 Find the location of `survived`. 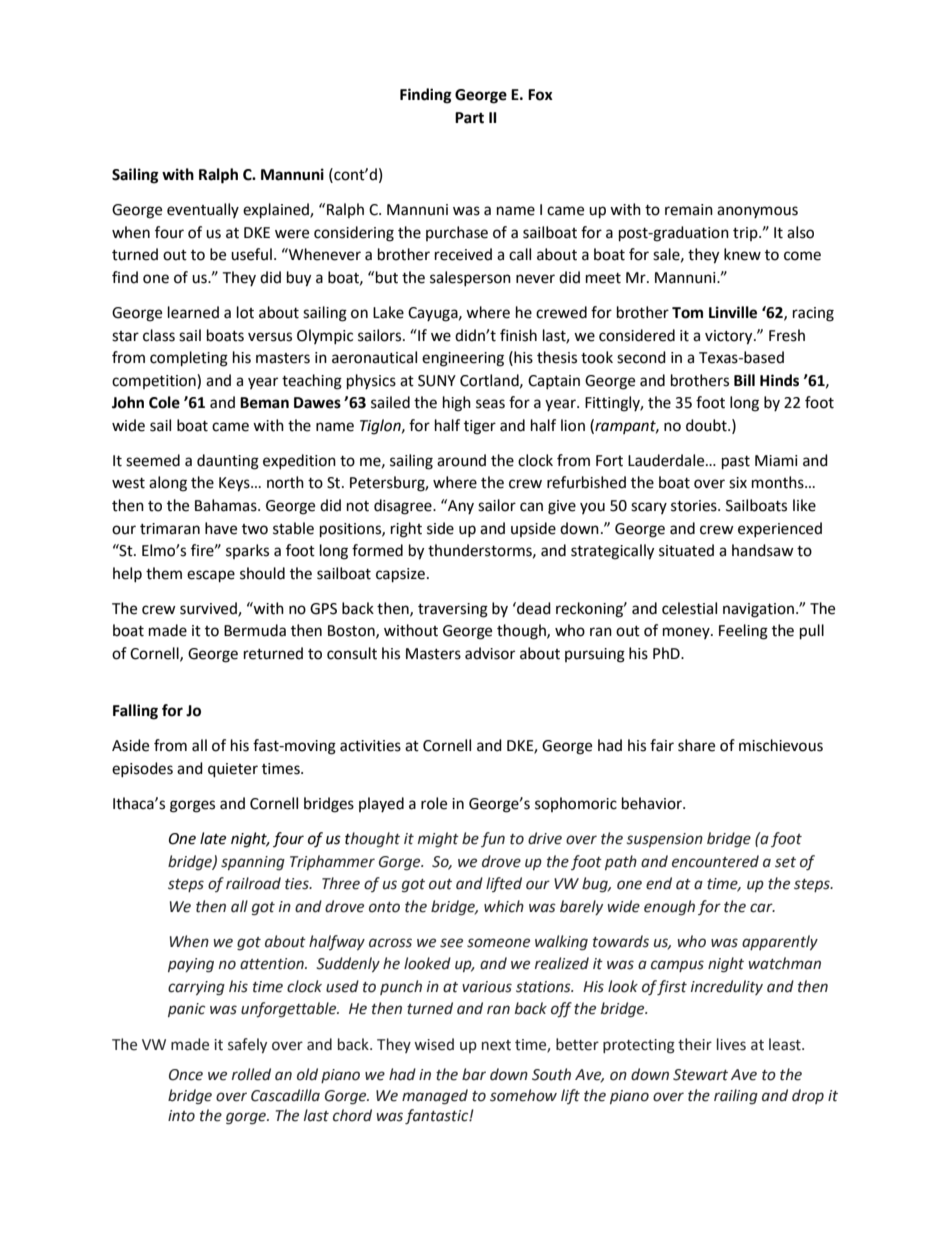

survived is located at coordinates (209, 609).
